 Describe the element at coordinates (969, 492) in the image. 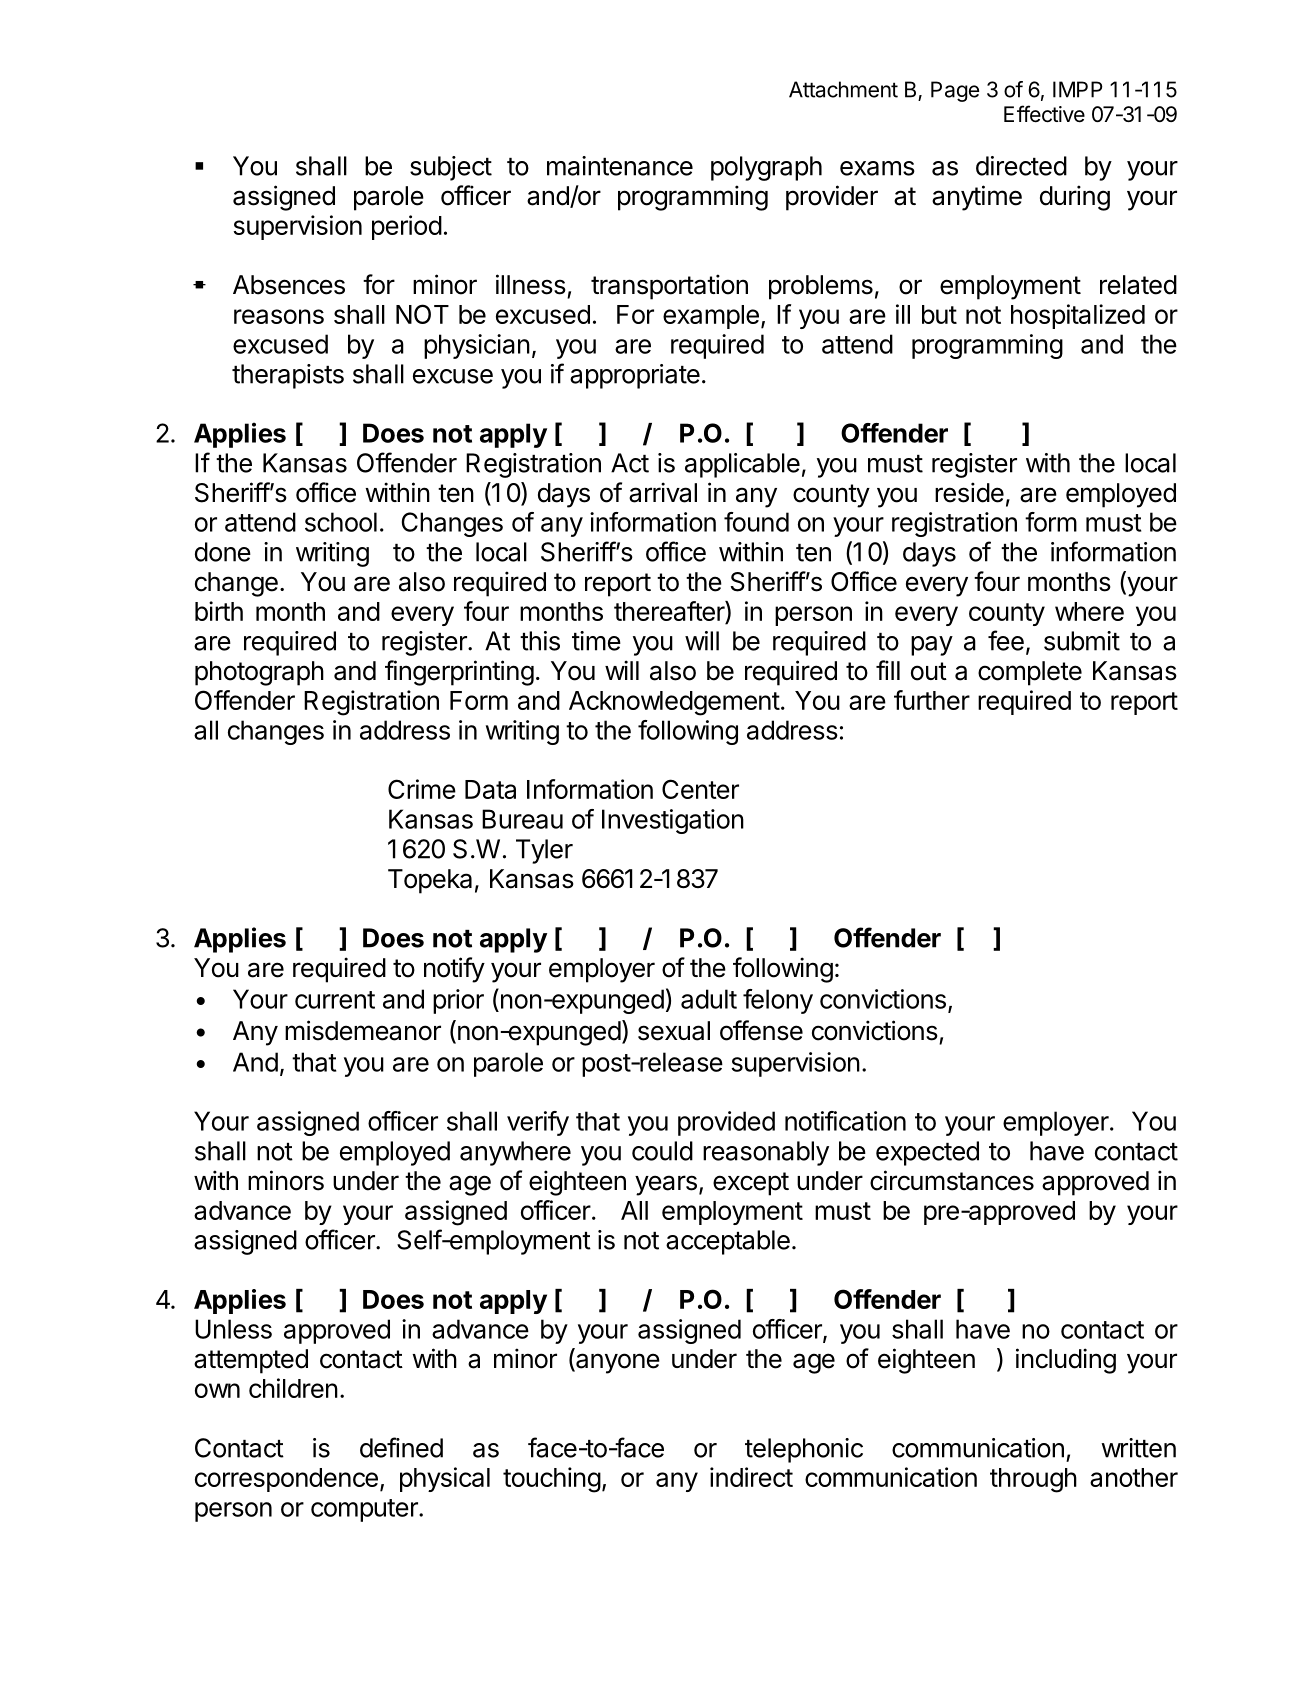

I see `reside` at that location.
